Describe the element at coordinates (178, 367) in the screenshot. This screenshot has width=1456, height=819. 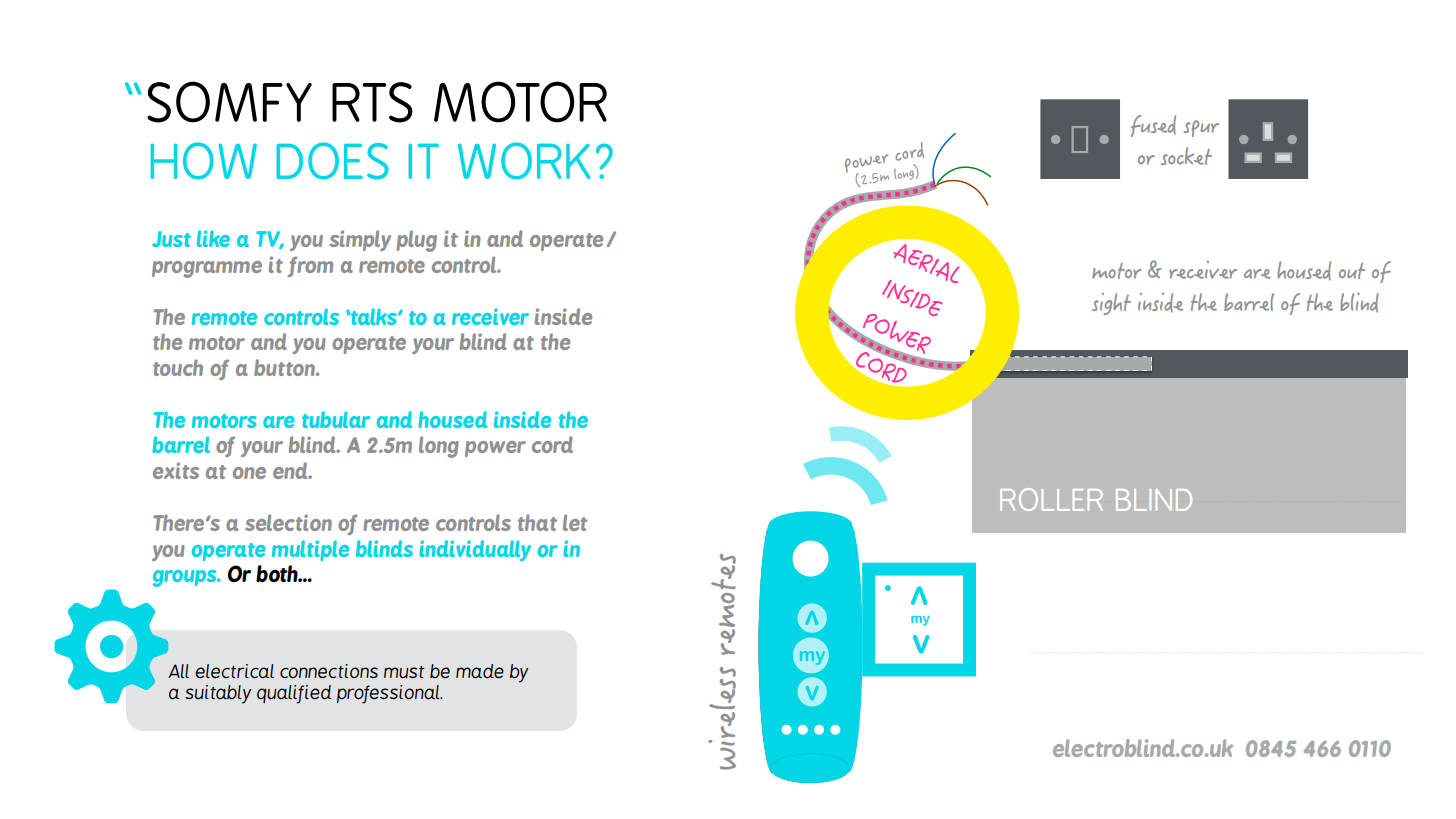
I see `touch` at that location.
